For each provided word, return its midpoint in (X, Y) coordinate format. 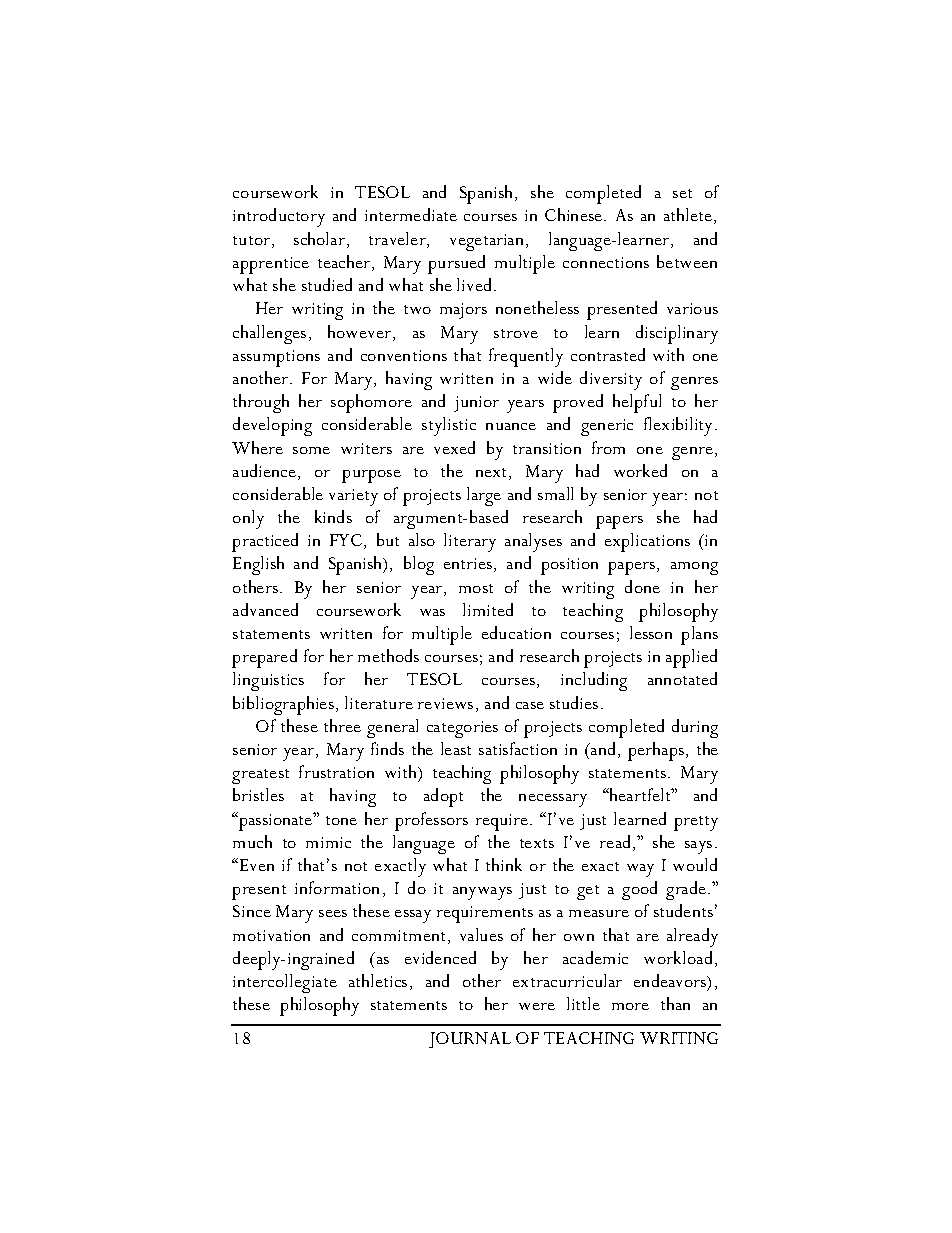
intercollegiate (285, 983)
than (675, 1003)
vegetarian (488, 242)
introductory (279, 217)
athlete (689, 216)
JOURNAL (470, 1040)
